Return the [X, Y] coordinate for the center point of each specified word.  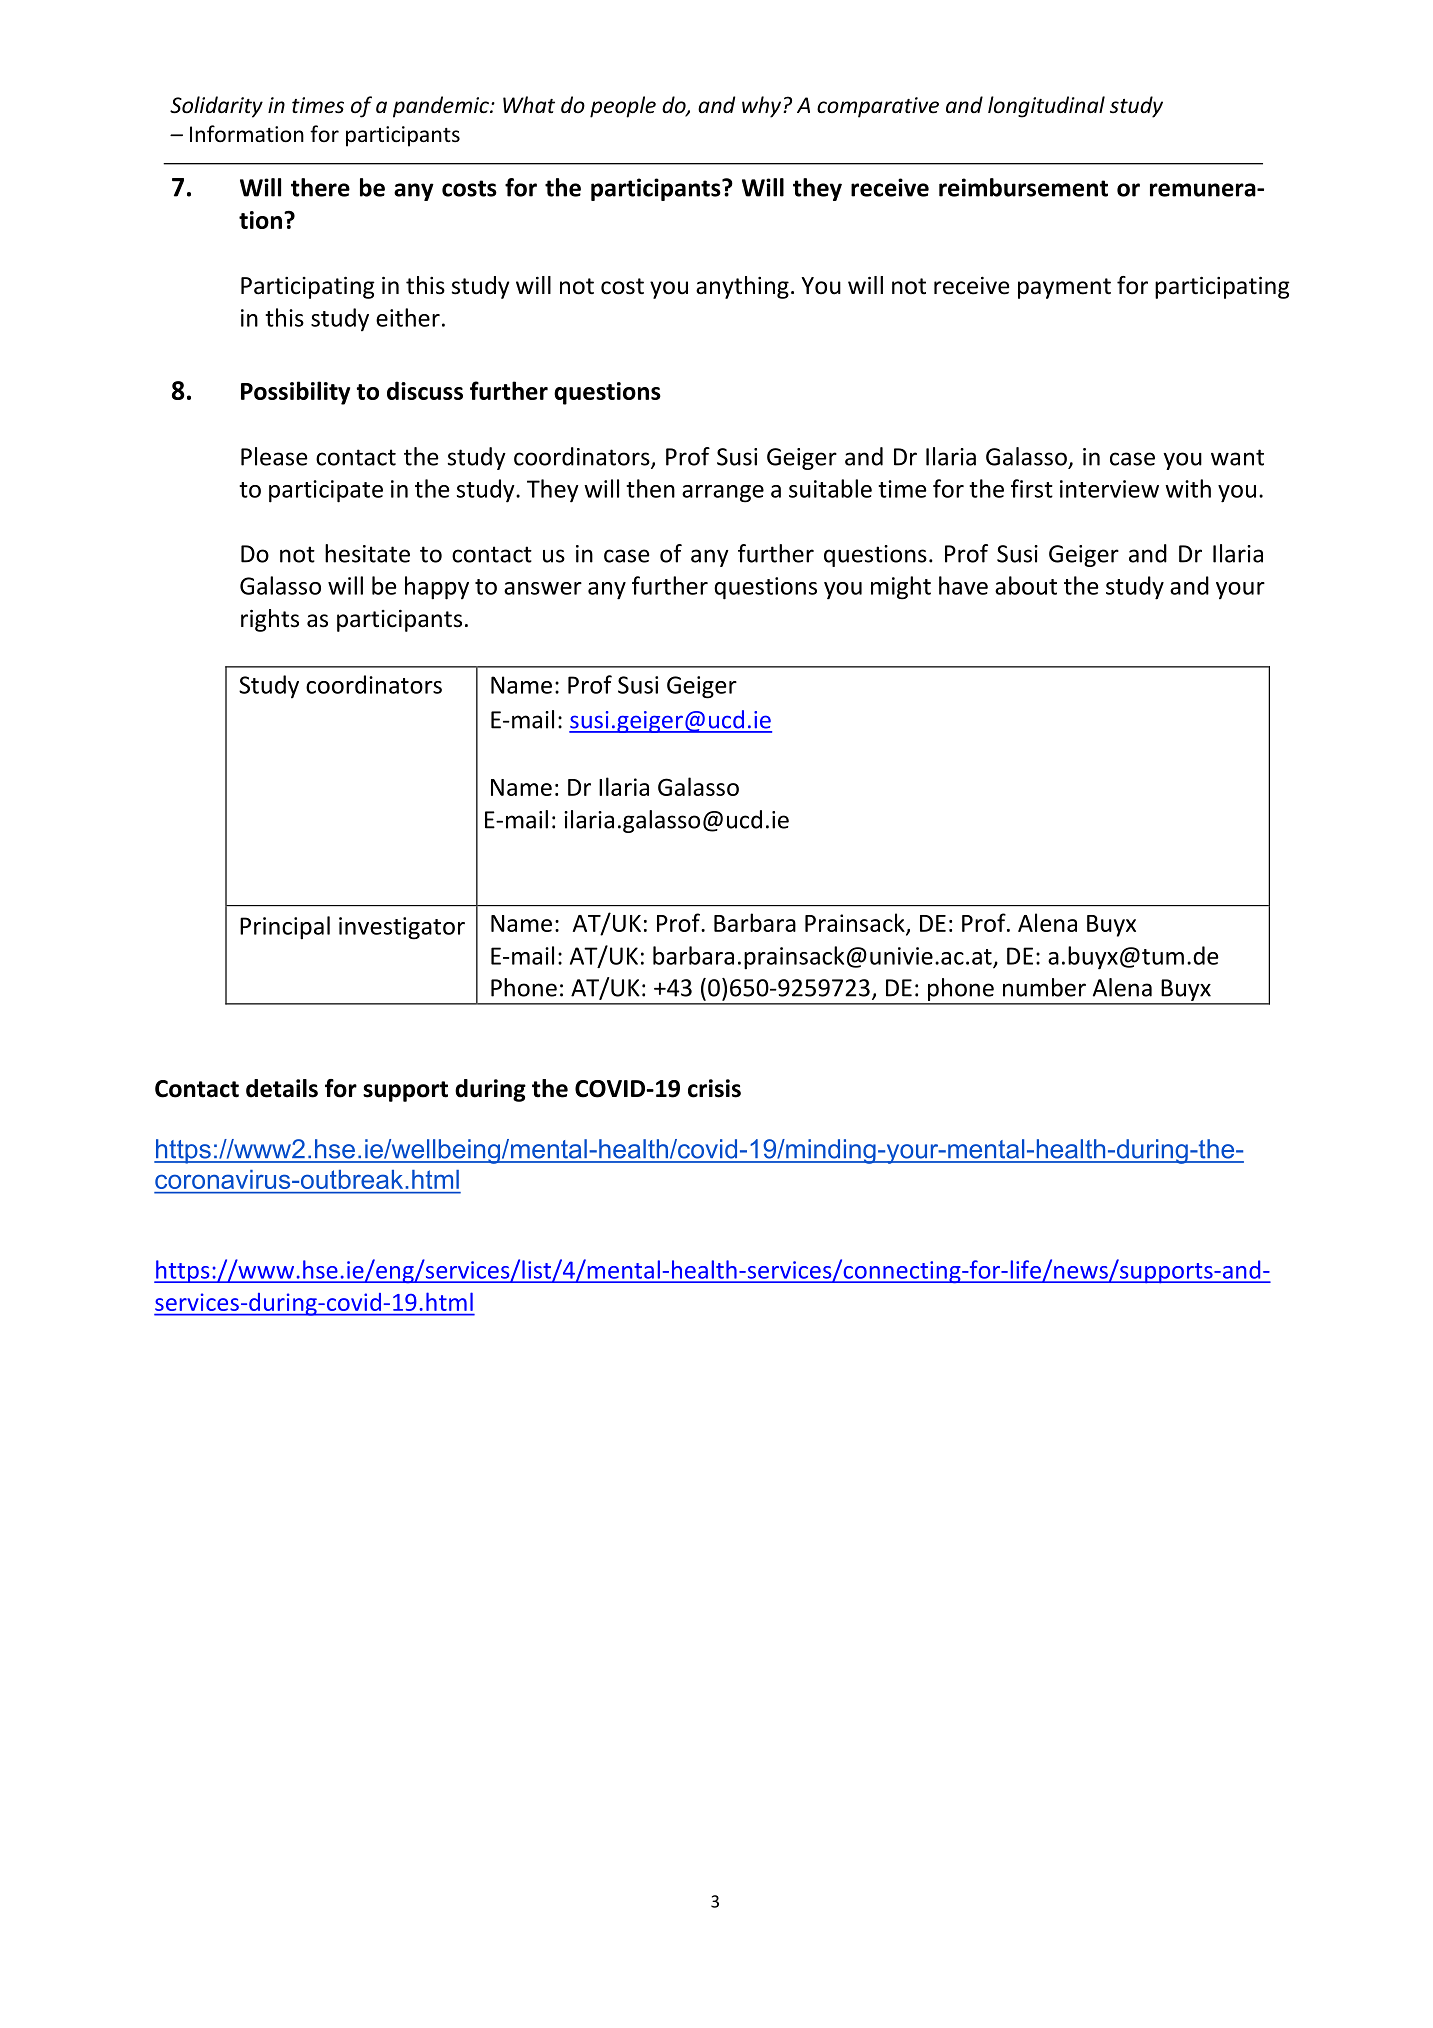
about [1026, 585]
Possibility [295, 393]
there [320, 187]
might [901, 588]
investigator [402, 928]
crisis [714, 1088]
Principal [285, 928]
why [763, 107]
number [1044, 987]
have [963, 585]
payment [1064, 288]
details [282, 1088]
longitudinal [1046, 107]
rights [270, 620]
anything [742, 287]
